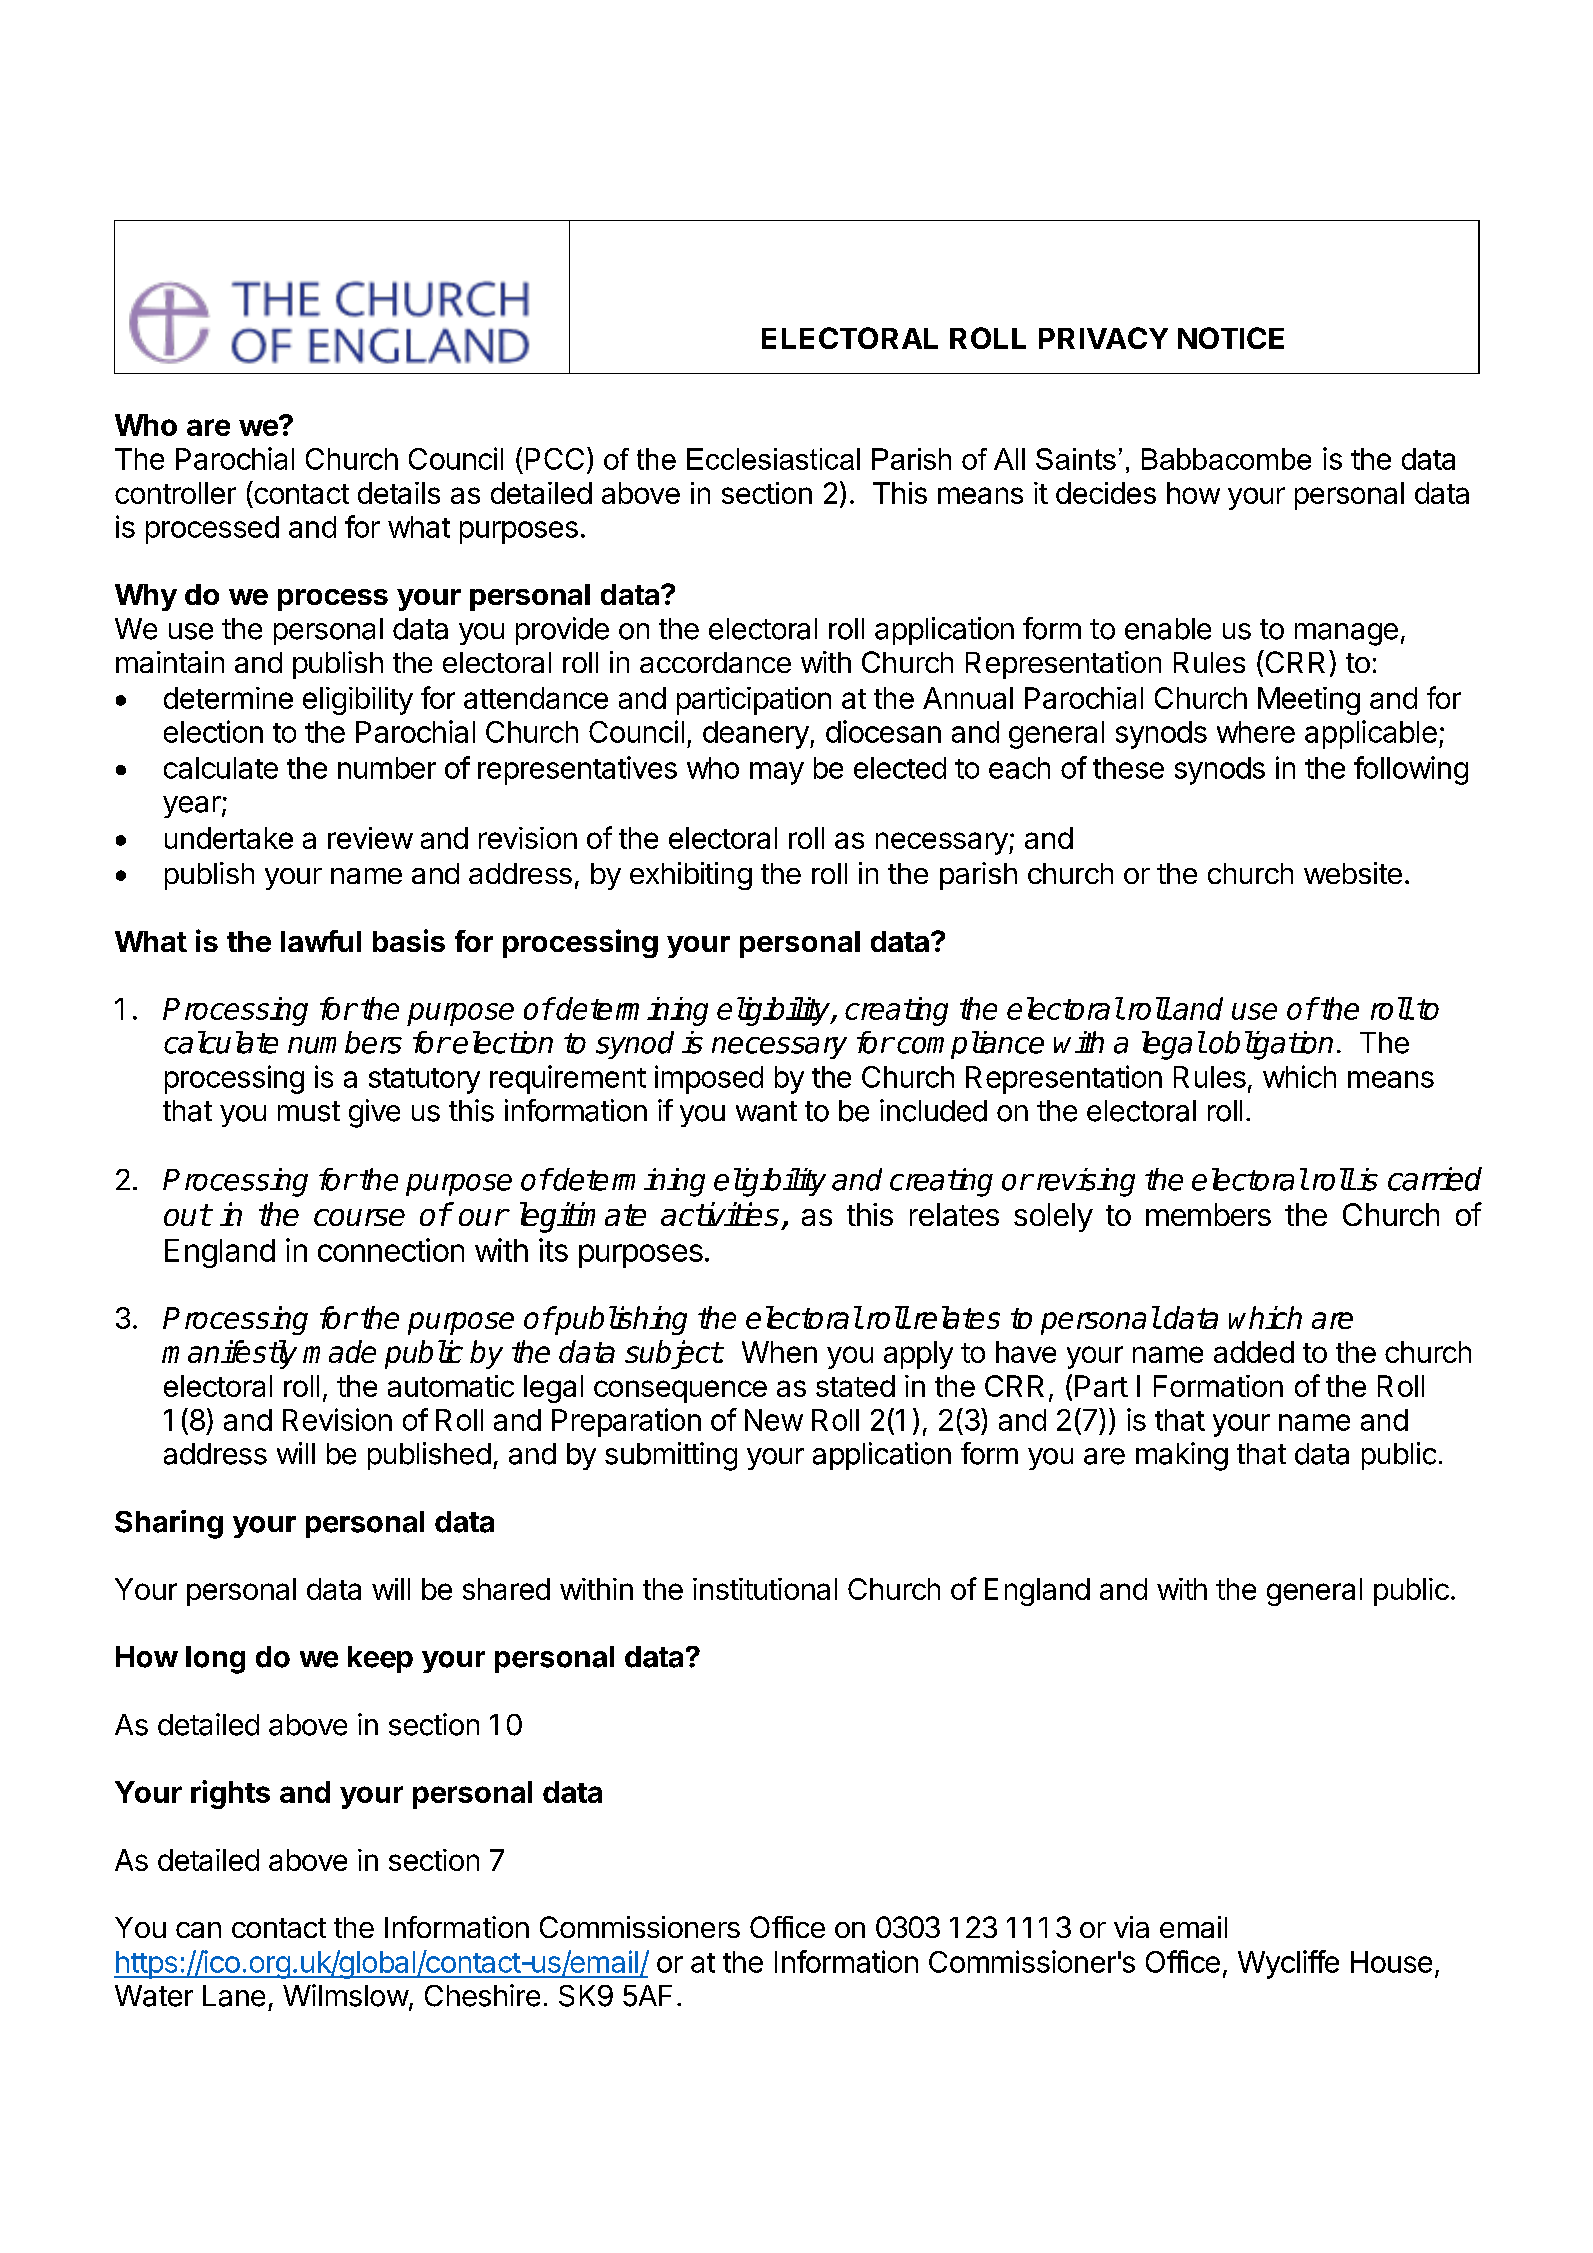 This screenshot has height=2253, width=1593. What do you see at coordinates (1254, 1352) in the screenshot?
I see `added` at bounding box center [1254, 1352].
